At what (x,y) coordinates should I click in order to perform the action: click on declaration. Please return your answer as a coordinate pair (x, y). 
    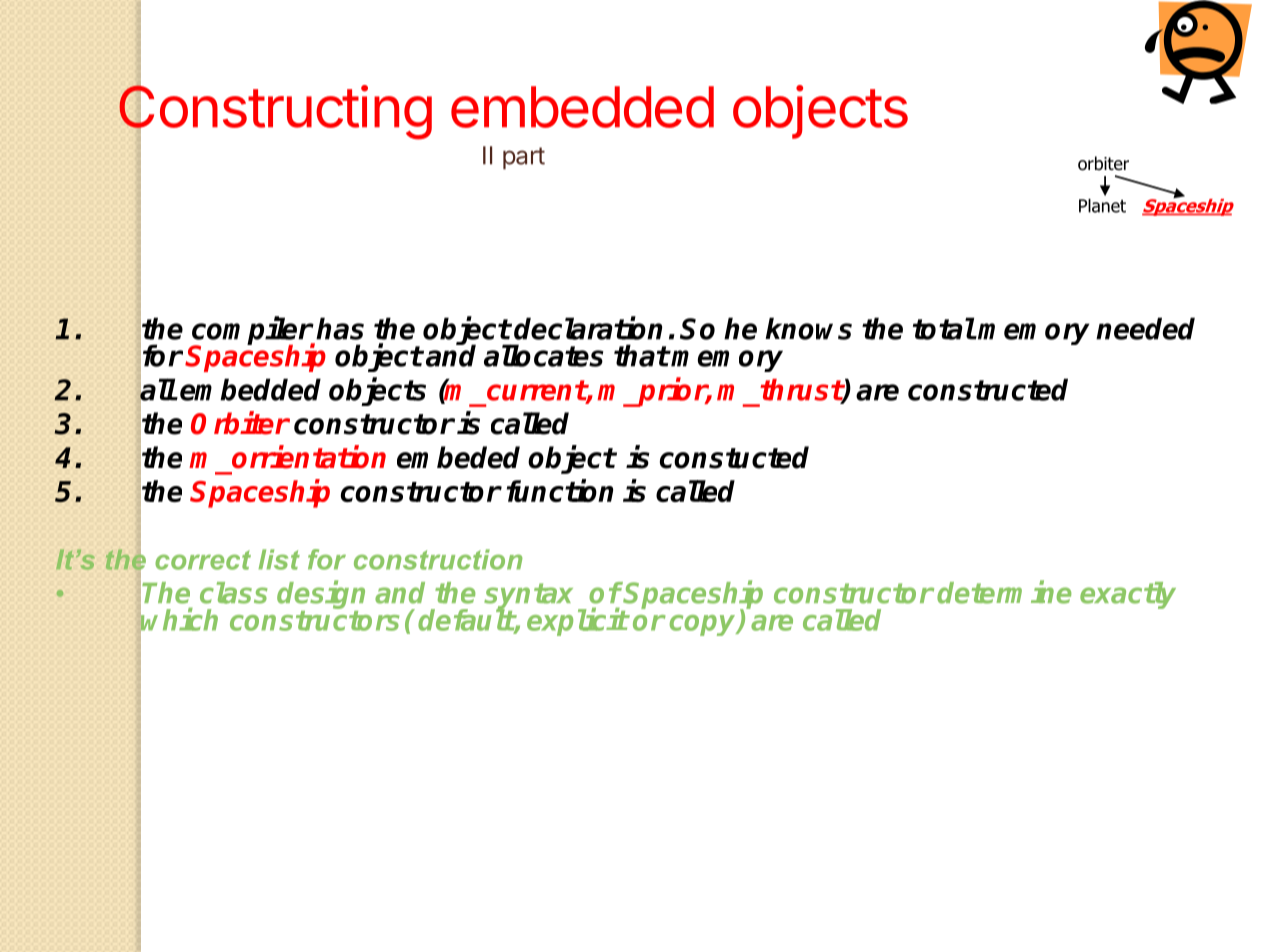
    Looking at the image, I should click on (588, 328).
